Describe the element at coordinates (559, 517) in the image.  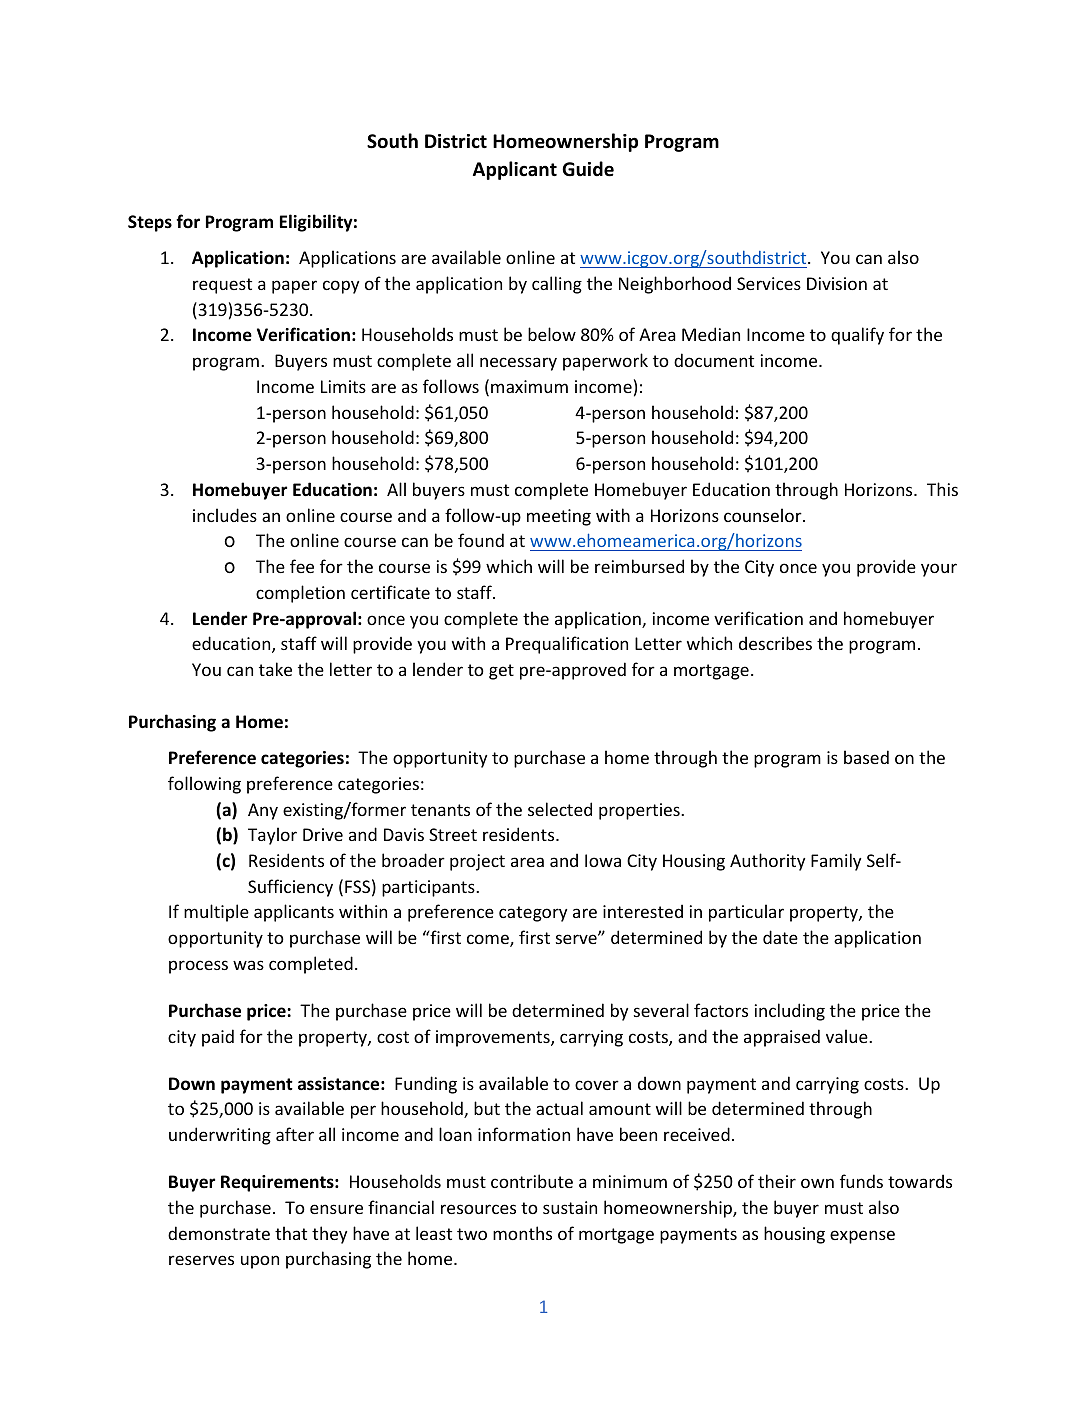
I see `meeting` at that location.
